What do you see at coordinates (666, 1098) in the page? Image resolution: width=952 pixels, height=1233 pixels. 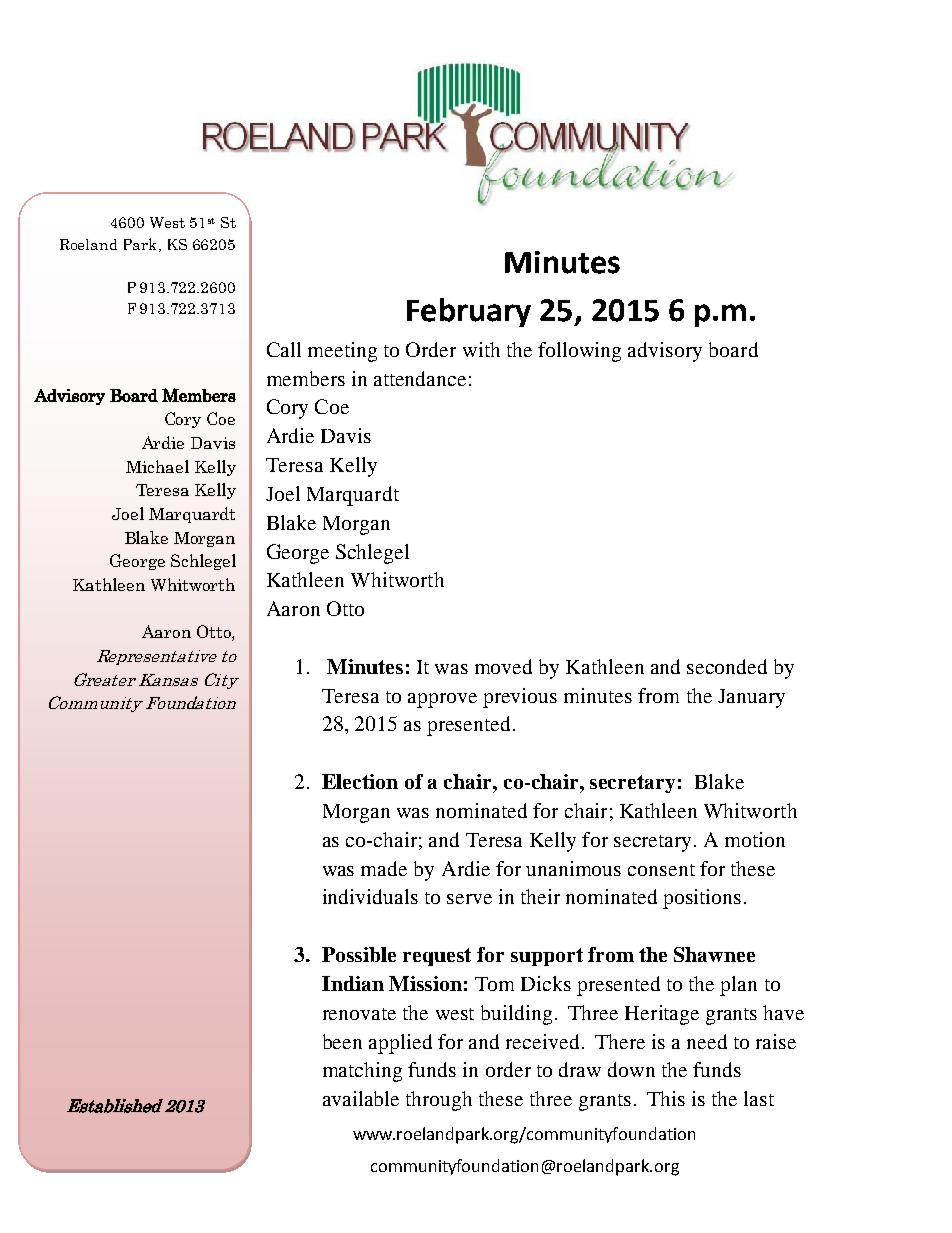 I see `This` at bounding box center [666, 1098].
